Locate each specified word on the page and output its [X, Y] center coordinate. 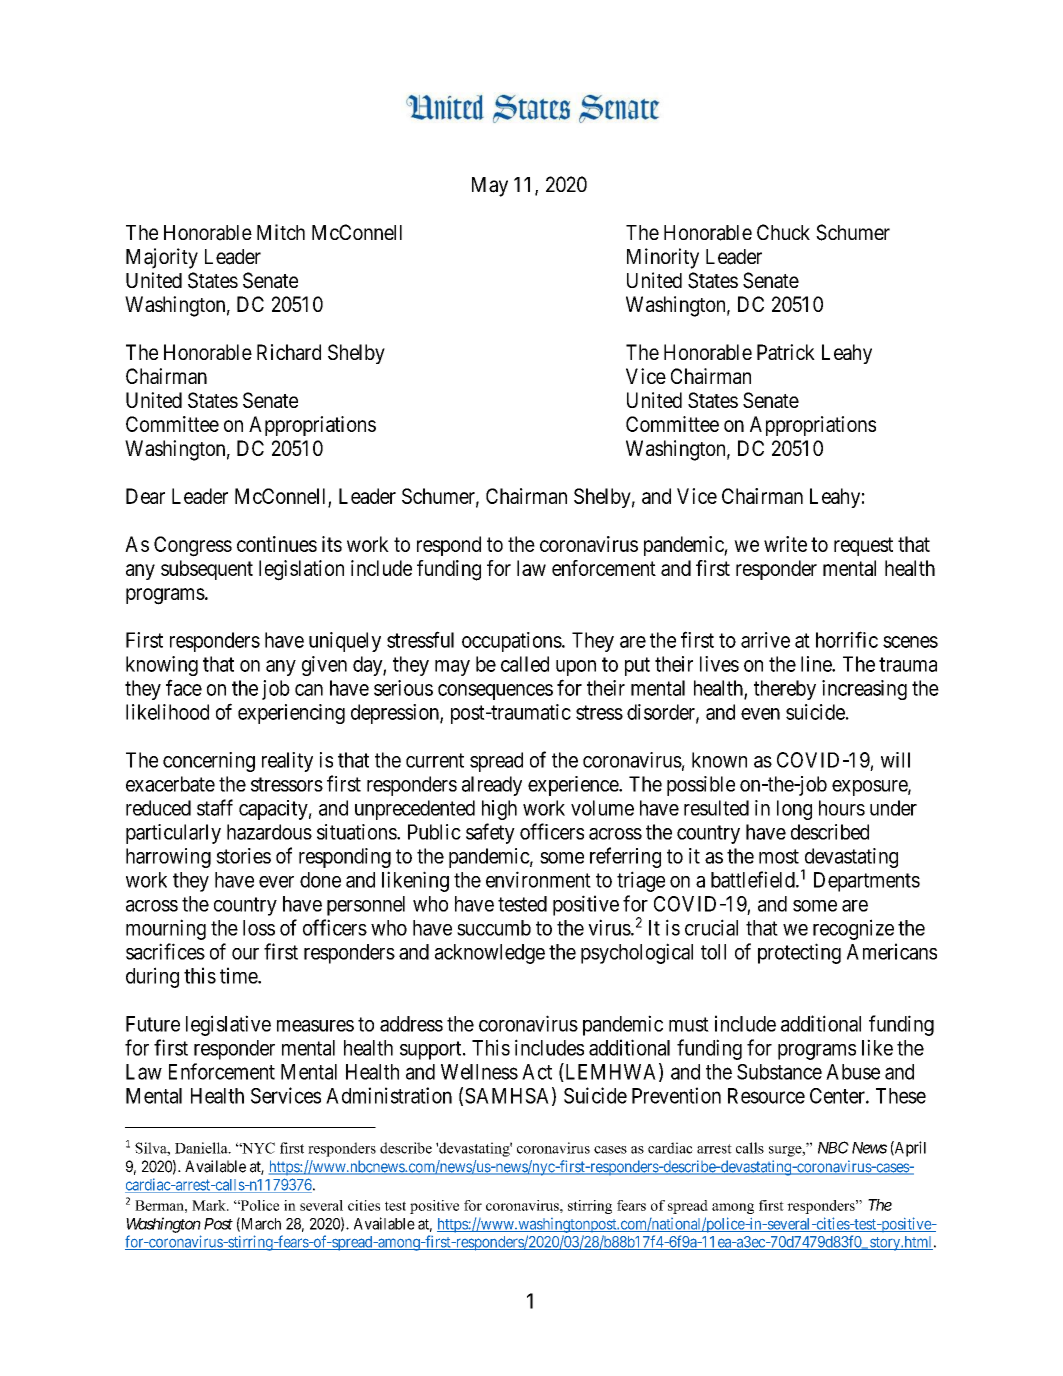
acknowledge [490, 954]
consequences [495, 692]
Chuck [783, 232]
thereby [785, 690]
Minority [663, 258]
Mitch [281, 232]
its [332, 544]
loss [259, 928]
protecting [799, 953]
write [785, 544]
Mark [210, 1205]
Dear [145, 496]
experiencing [291, 714]
